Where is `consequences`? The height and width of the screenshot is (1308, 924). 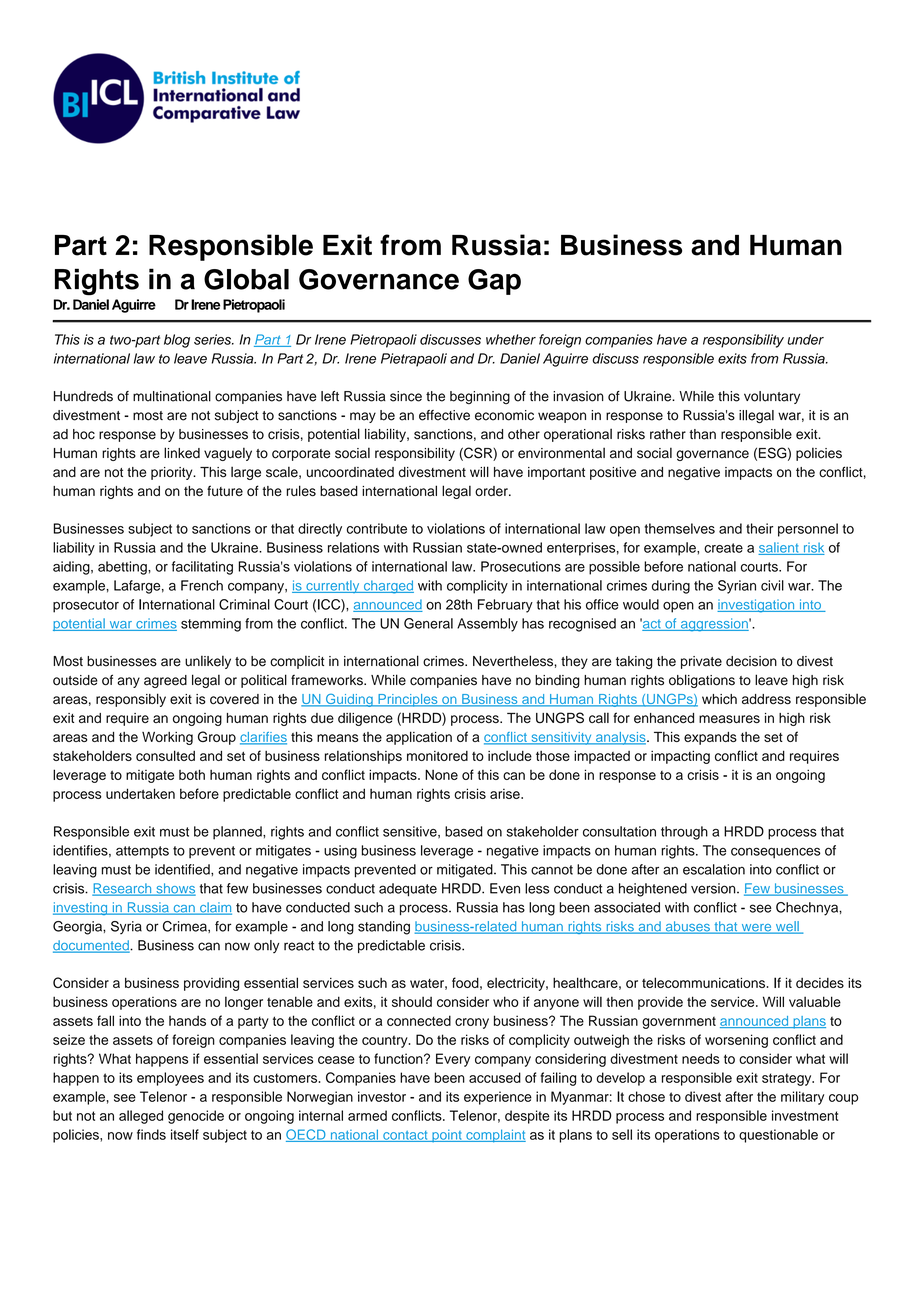 consequences is located at coordinates (776, 853).
